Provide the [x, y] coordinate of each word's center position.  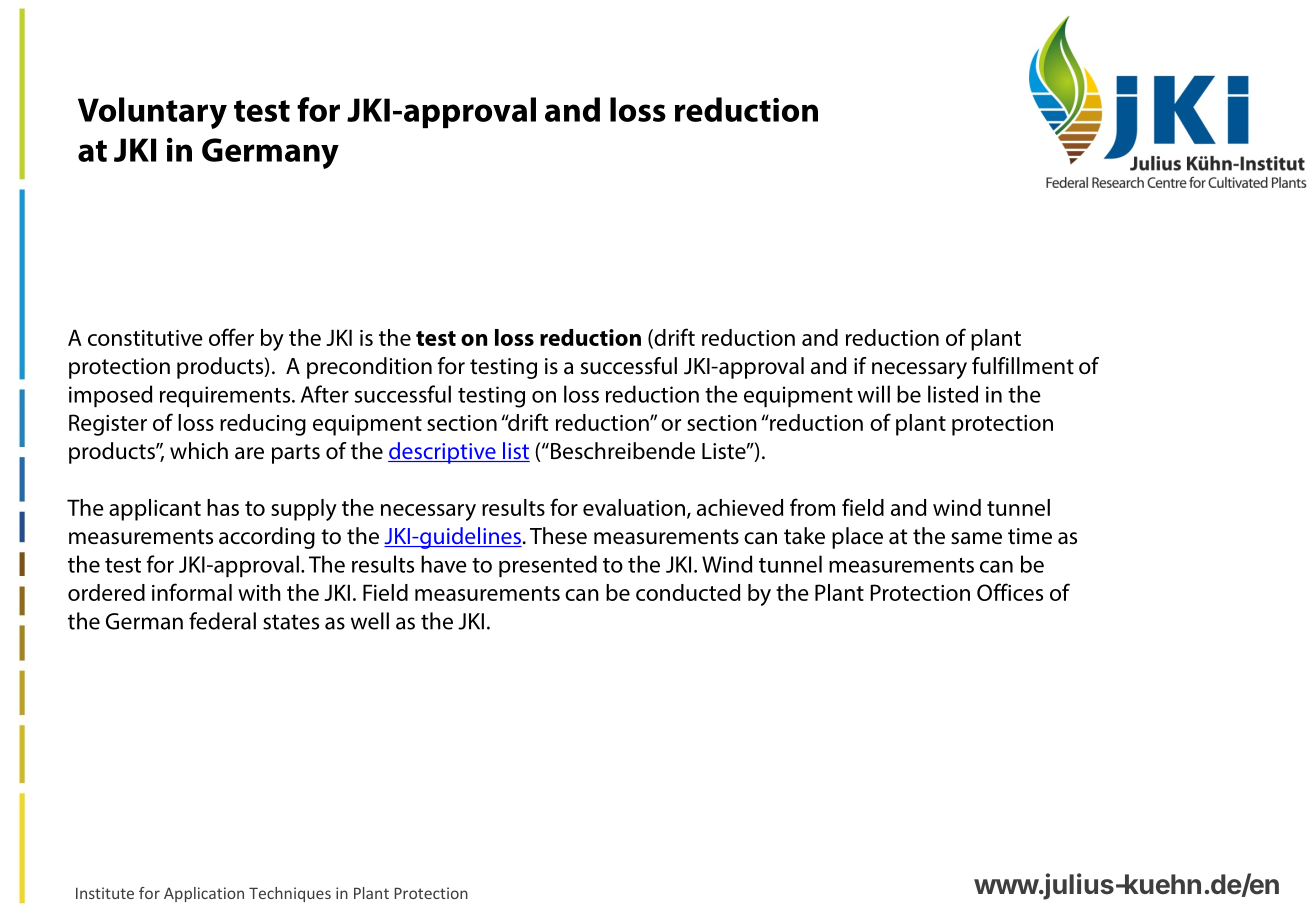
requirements [226, 396]
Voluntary [152, 113]
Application [204, 894]
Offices [1010, 592]
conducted [688, 592]
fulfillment [1023, 366]
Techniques [290, 894]
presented [548, 566]
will [874, 394]
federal [222, 621]
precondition [369, 368]
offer [231, 337]
